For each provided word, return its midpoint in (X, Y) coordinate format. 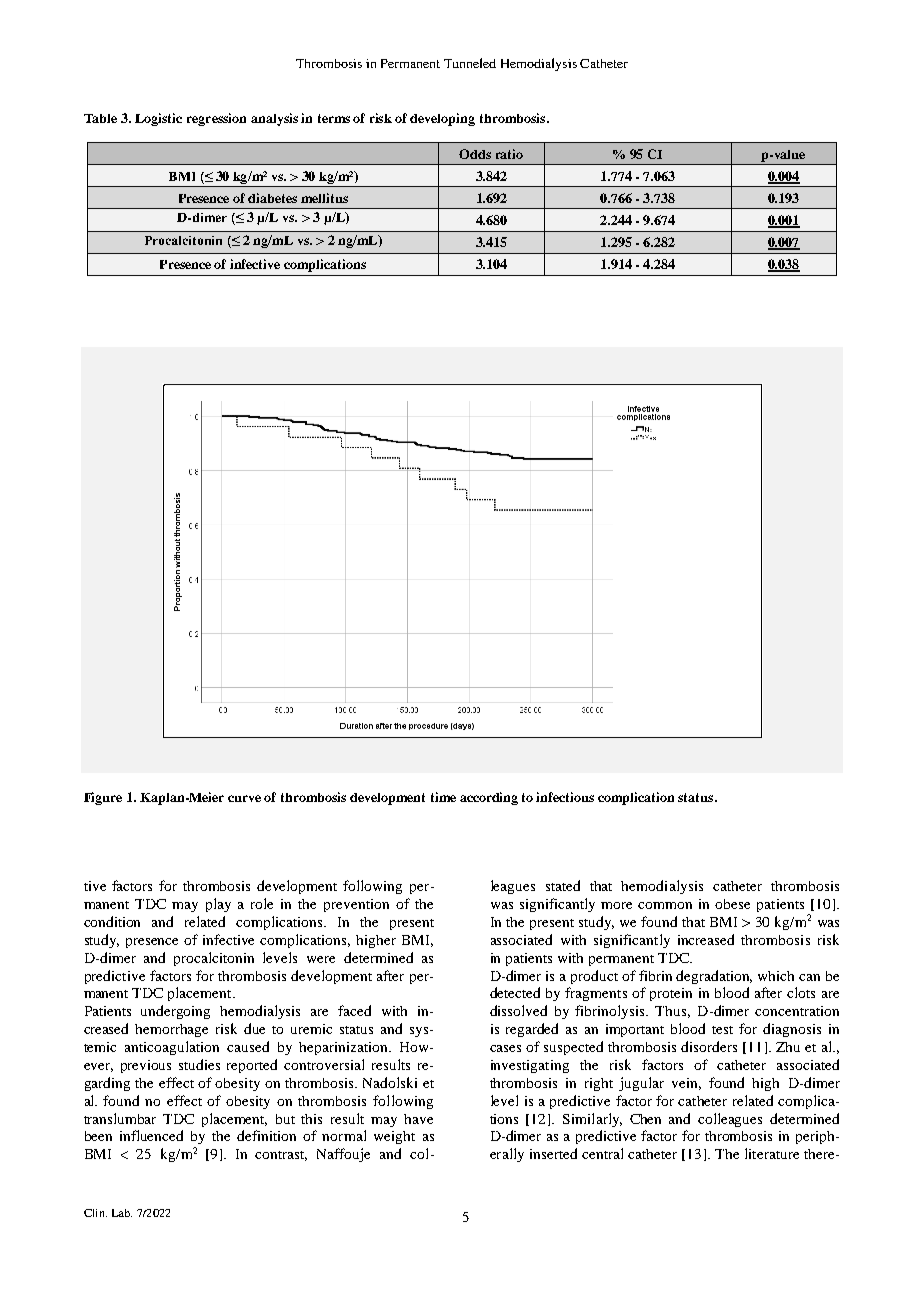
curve (244, 798)
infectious (565, 797)
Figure (103, 798)
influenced (151, 1135)
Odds (475, 154)
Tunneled (470, 63)
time (443, 797)
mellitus (324, 198)
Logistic (158, 119)
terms (334, 118)
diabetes (272, 198)
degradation (714, 977)
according (489, 798)
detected (515, 992)
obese (732, 904)
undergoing (175, 1012)
